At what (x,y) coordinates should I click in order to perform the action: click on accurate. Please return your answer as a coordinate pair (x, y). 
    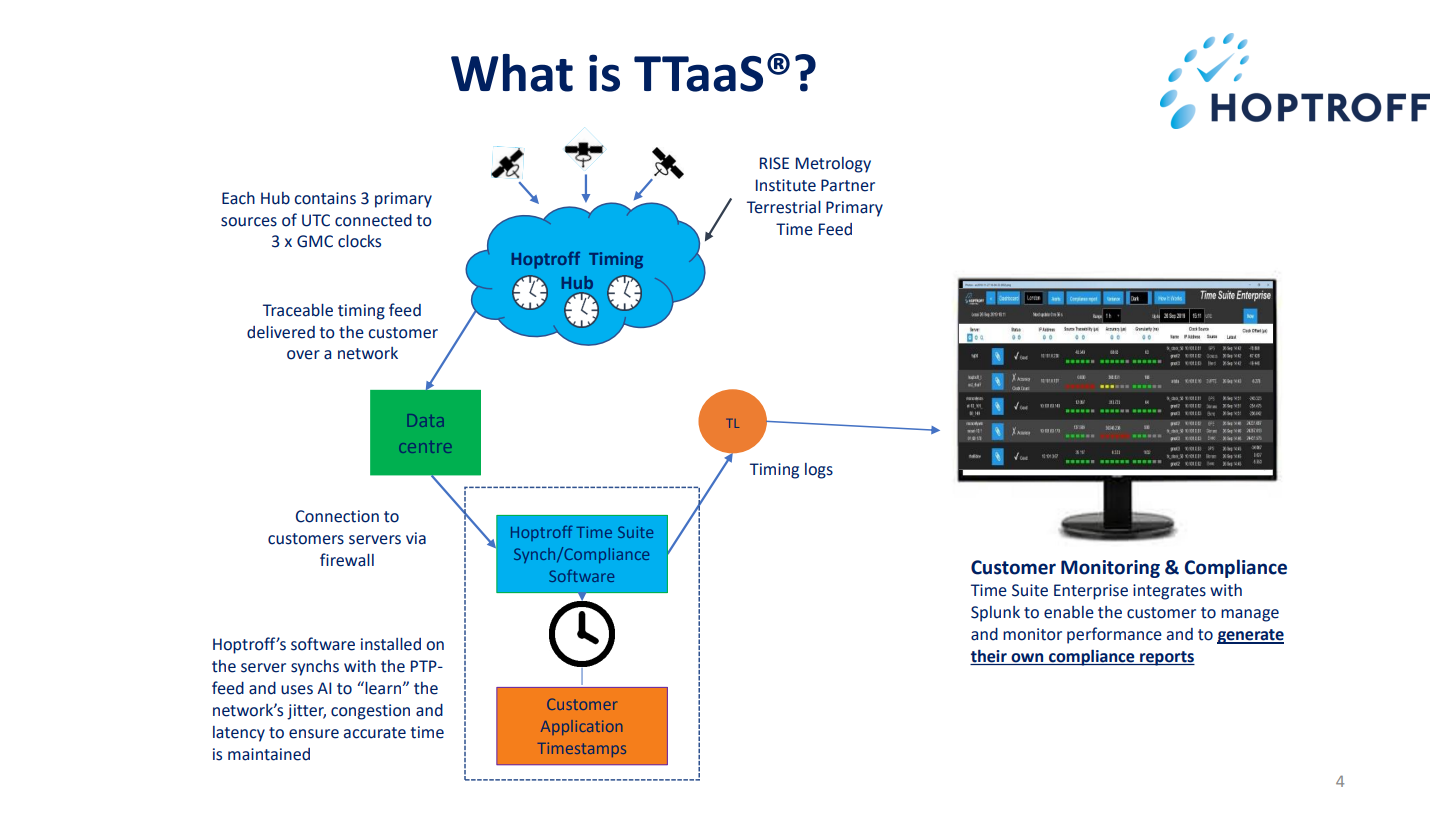
    Looking at the image, I should click on (375, 733).
